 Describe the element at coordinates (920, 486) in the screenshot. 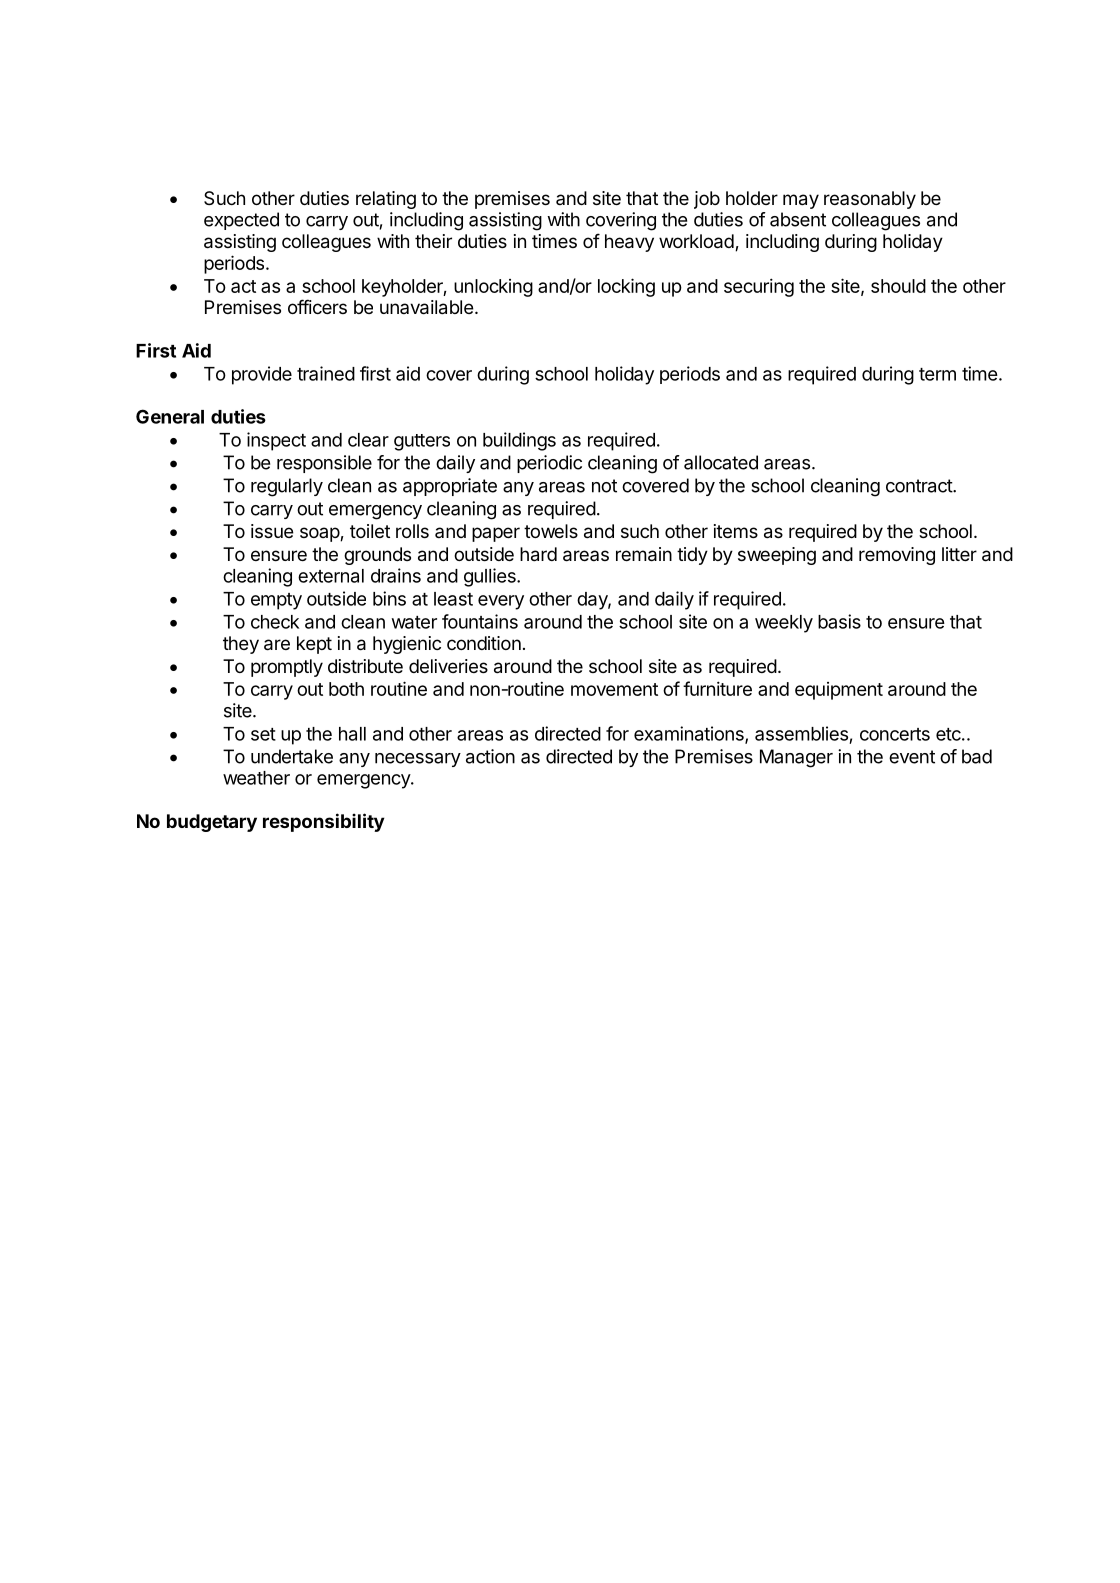

I see `contract` at that location.
